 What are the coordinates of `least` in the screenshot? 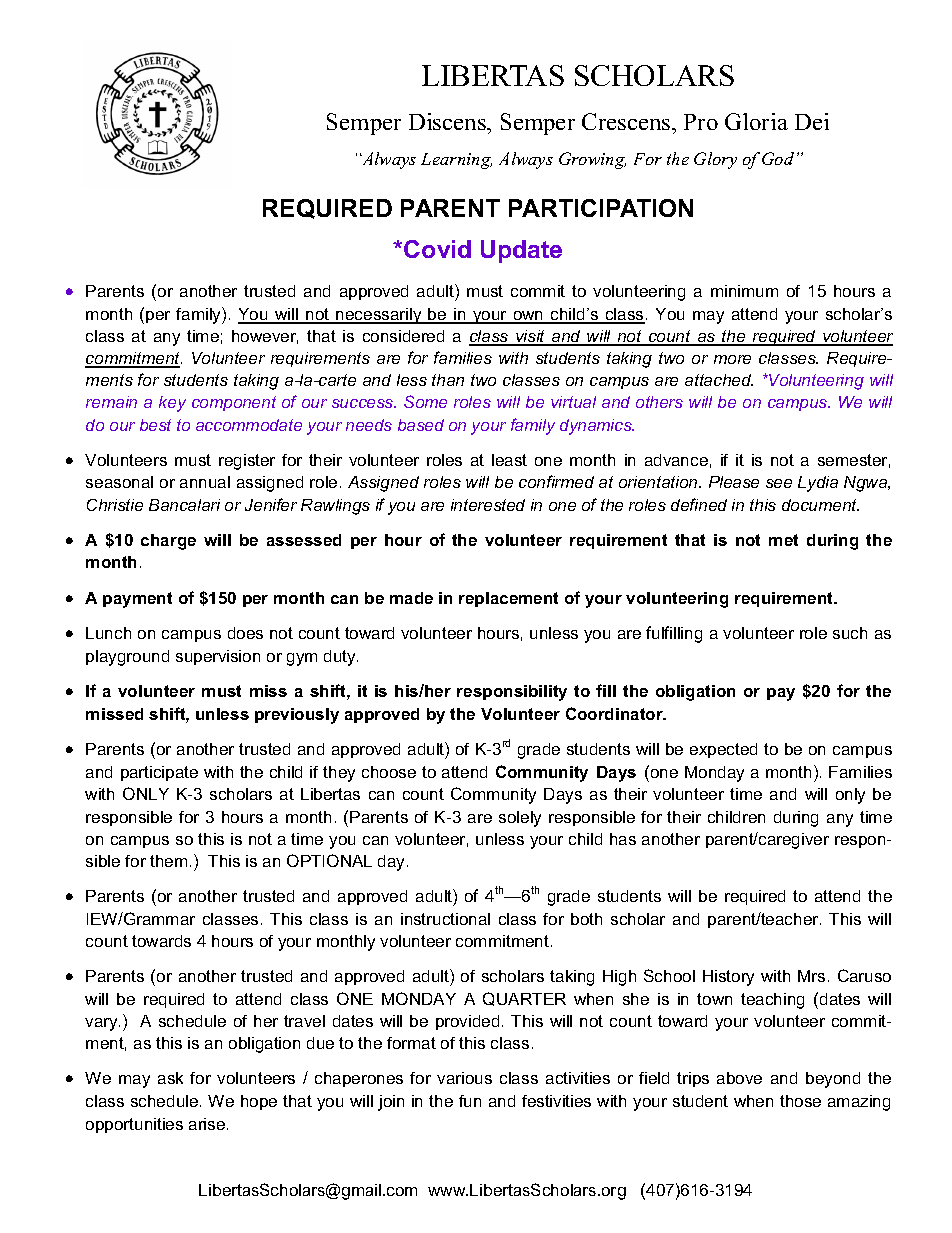 It's located at (509, 460).
